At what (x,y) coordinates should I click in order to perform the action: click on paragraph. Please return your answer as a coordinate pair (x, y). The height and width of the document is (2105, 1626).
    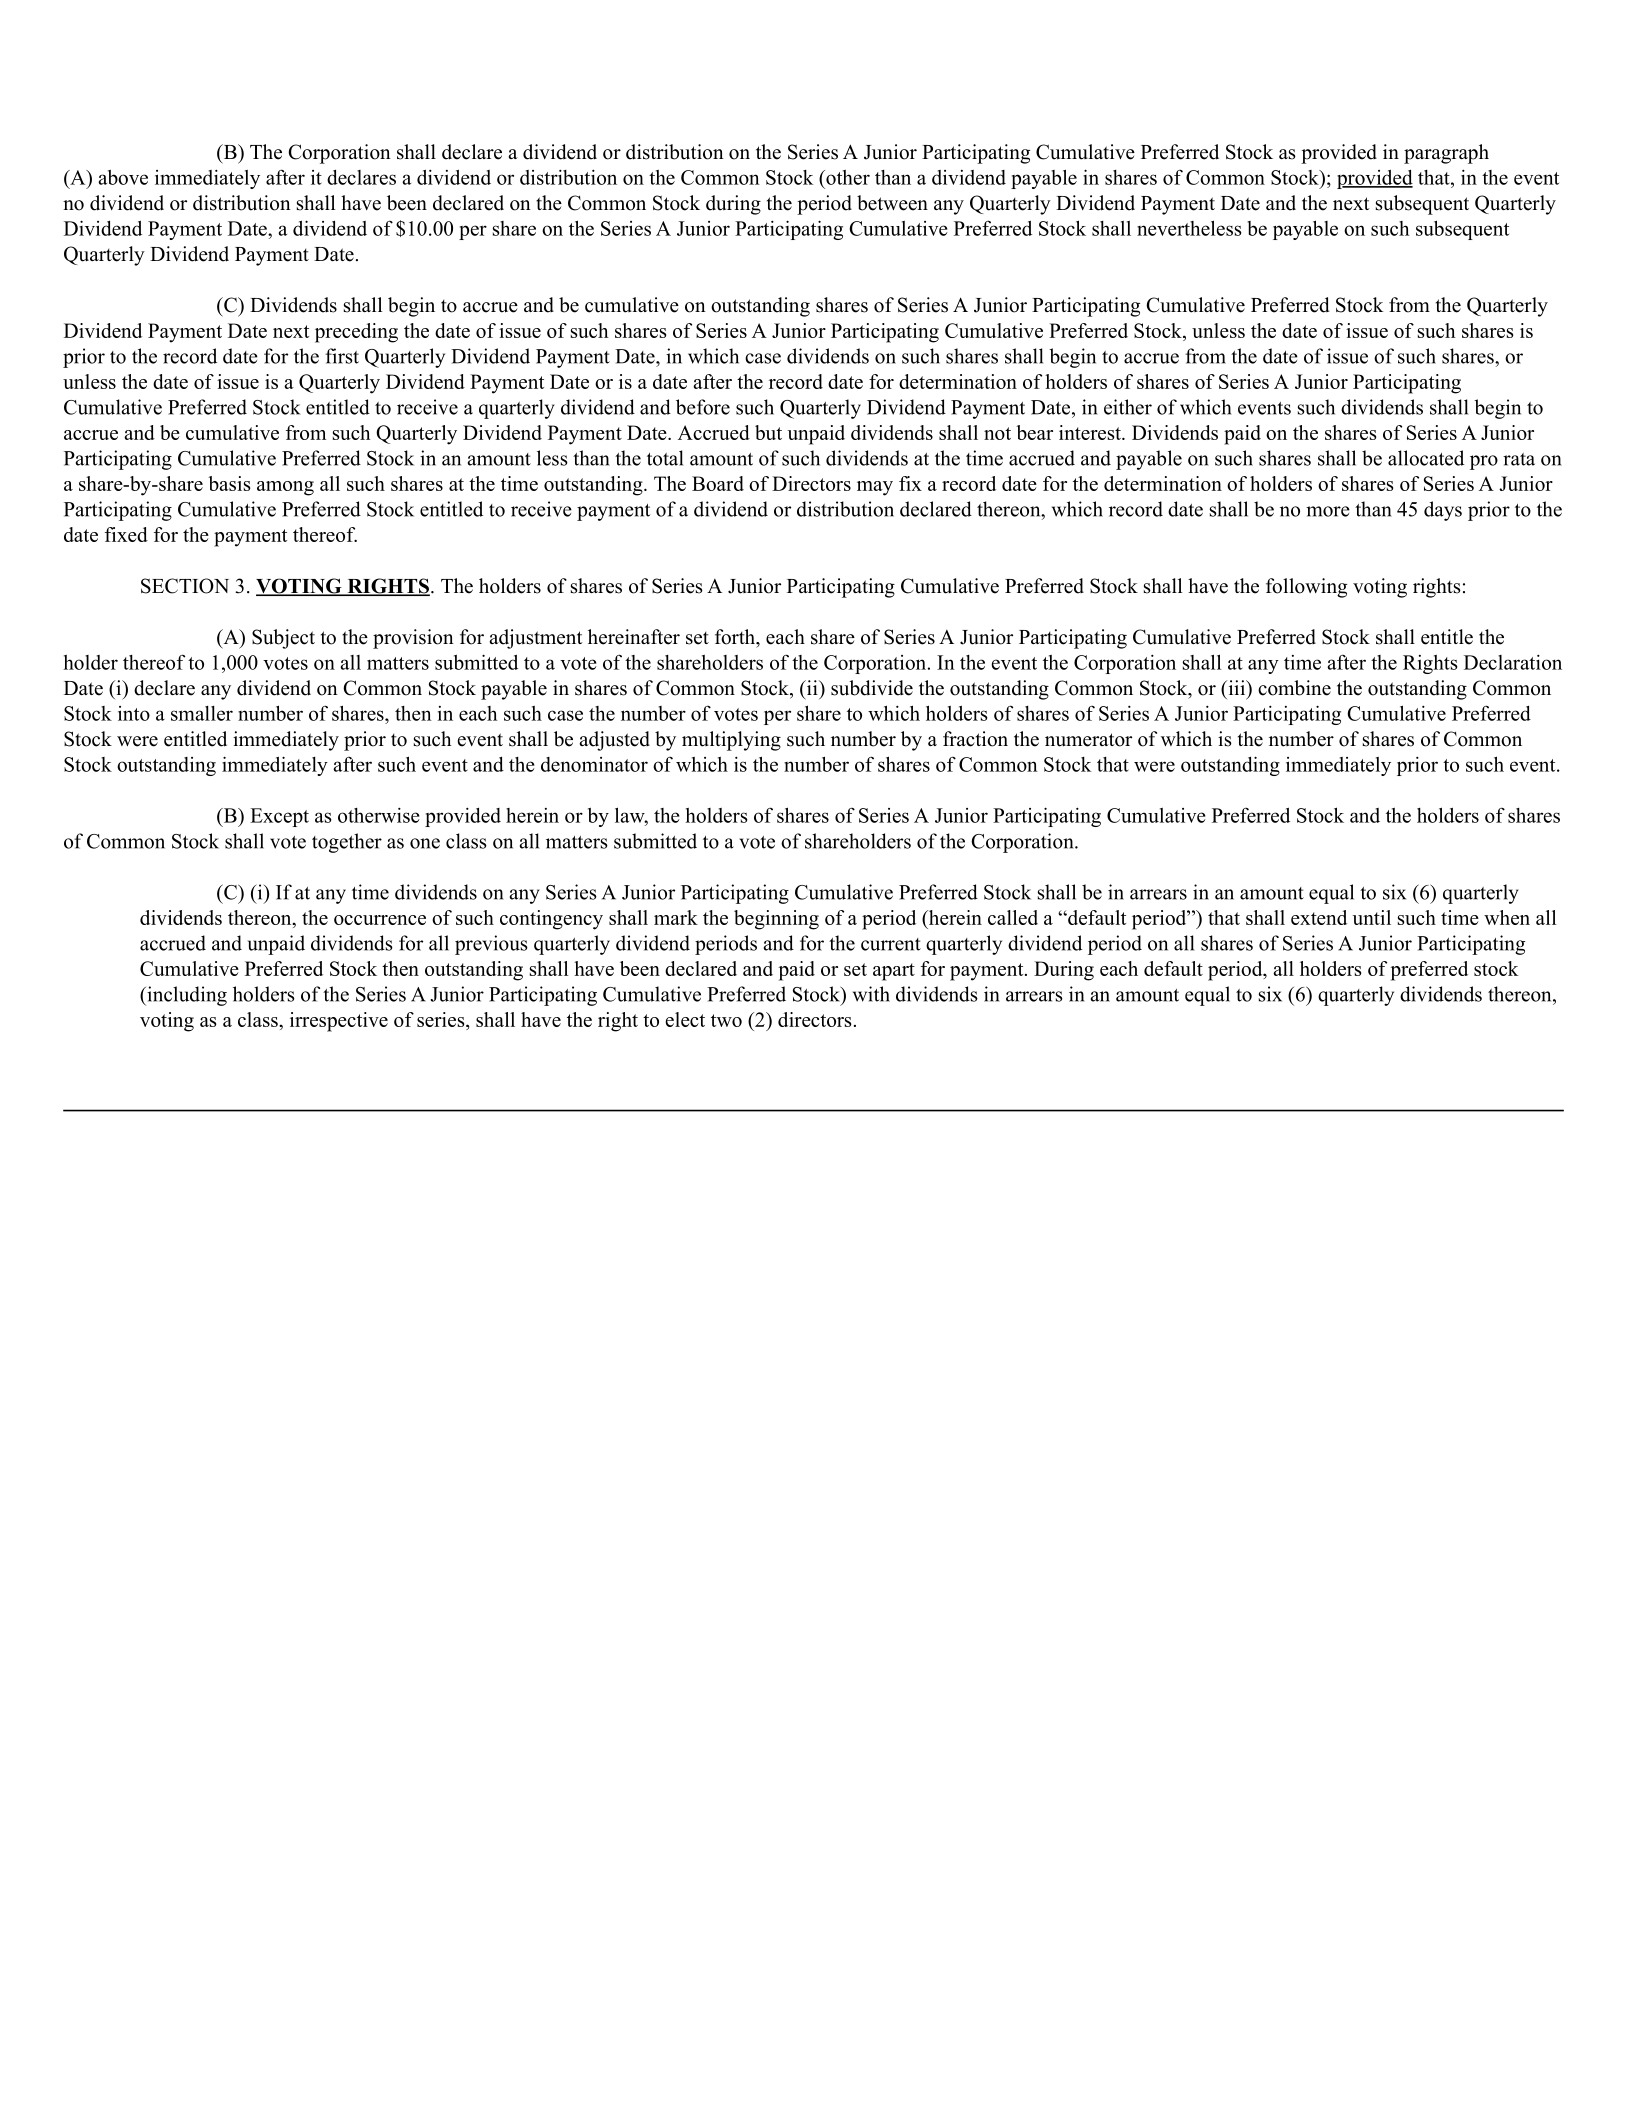
    Looking at the image, I should click on (1446, 154).
